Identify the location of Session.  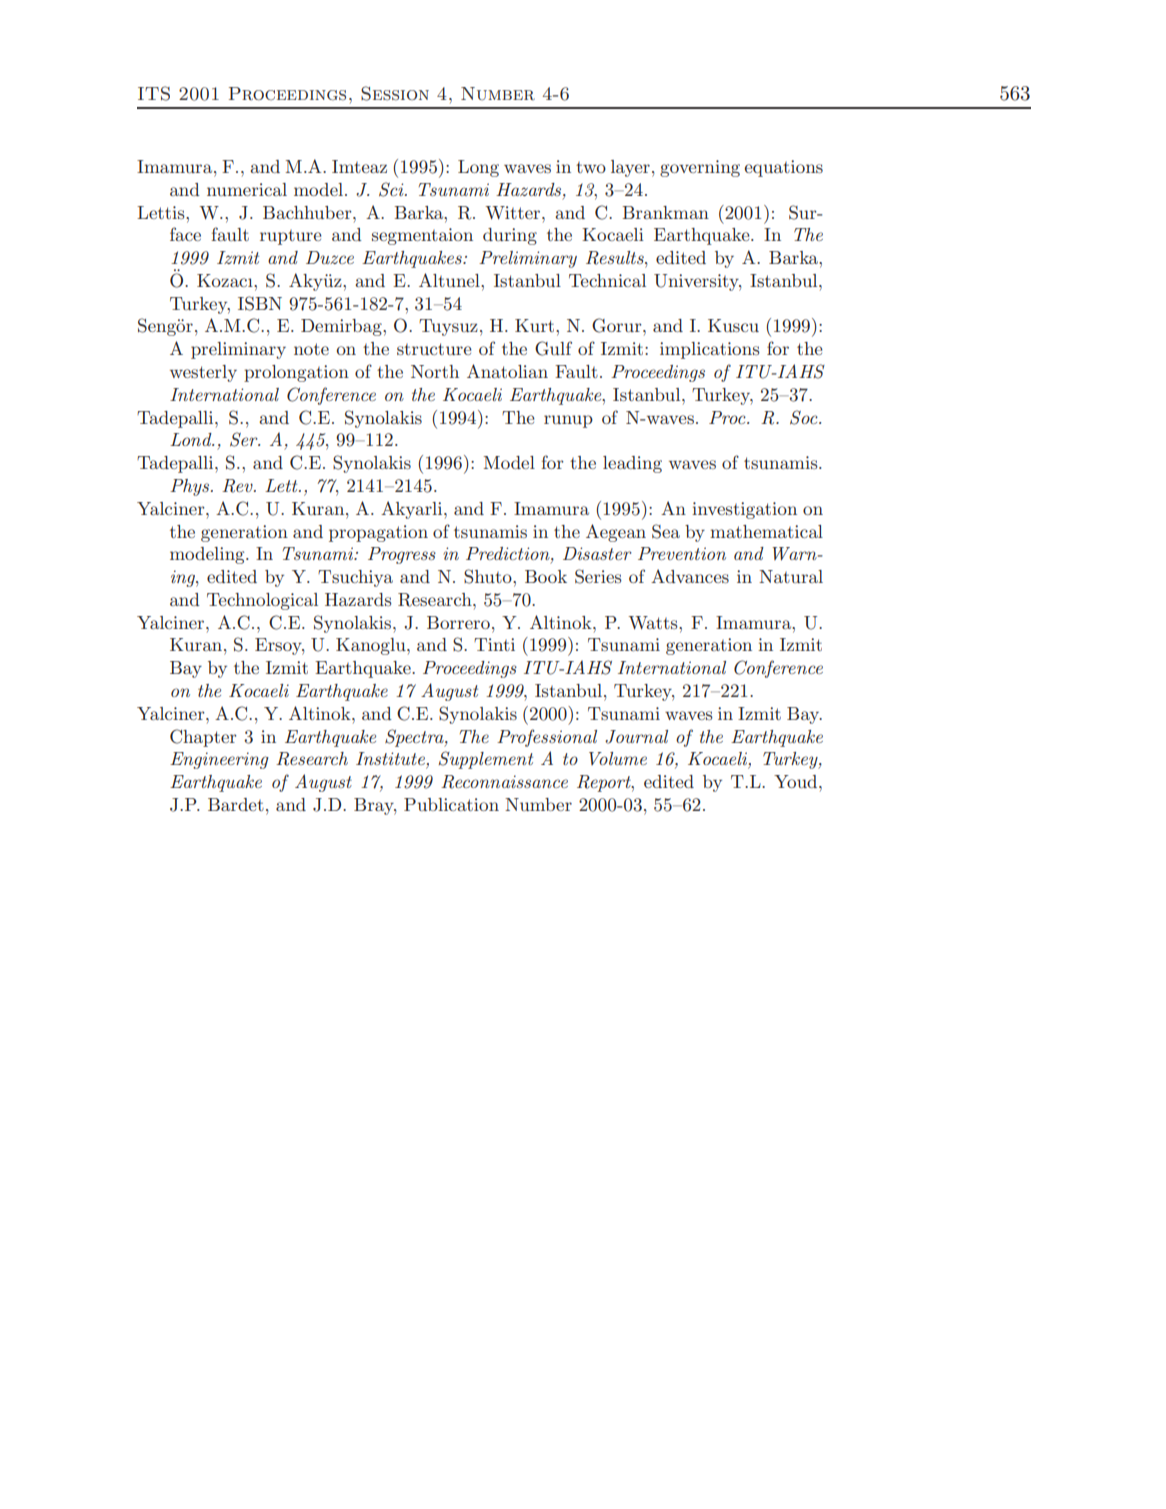
(395, 93).
